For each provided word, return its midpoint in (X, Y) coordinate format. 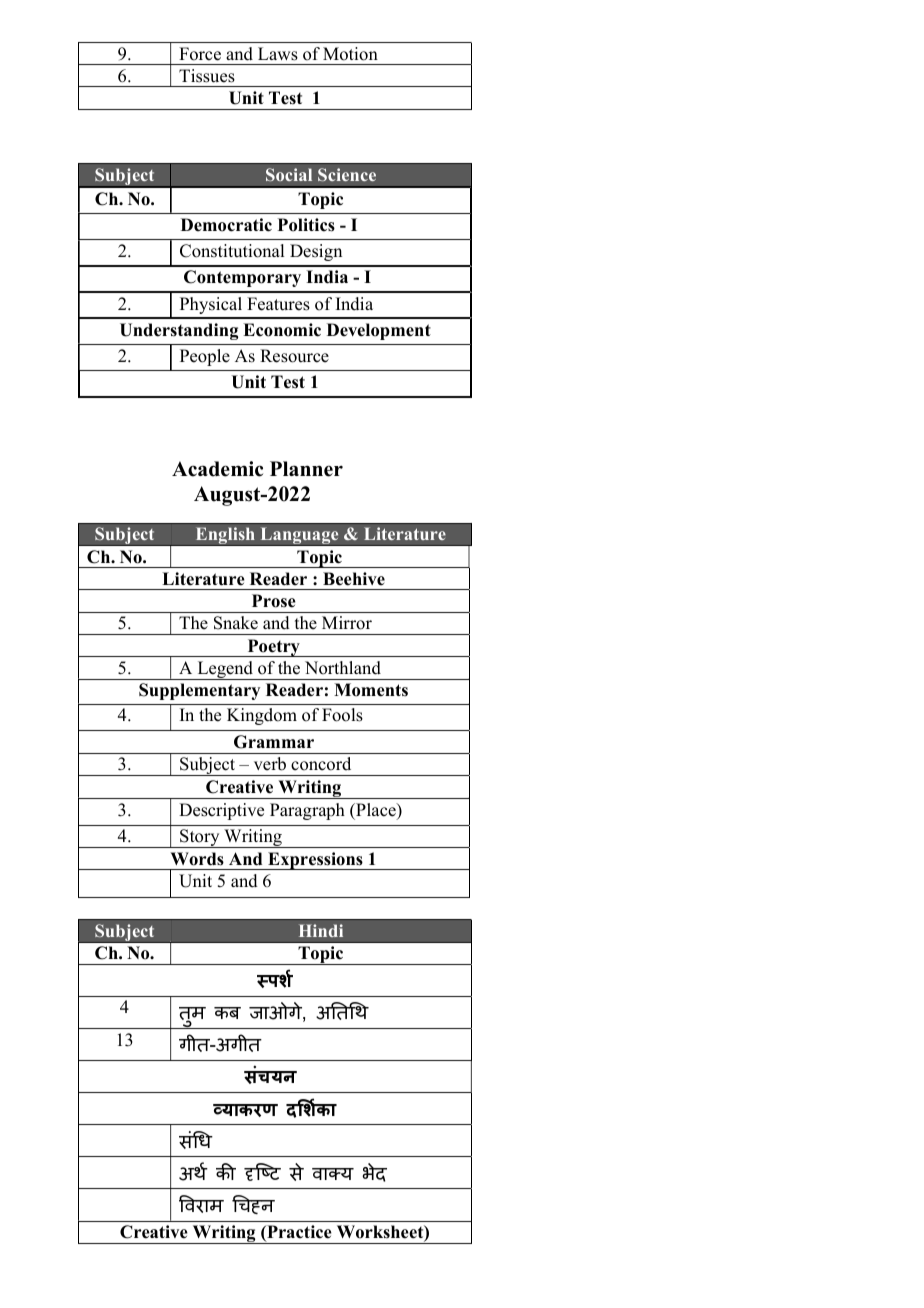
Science (347, 174)
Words (197, 859)
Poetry (273, 648)
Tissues (207, 76)
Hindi (321, 930)
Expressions (315, 861)
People (205, 357)
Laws (278, 54)
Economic (282, 330)
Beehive (354, 579)
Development (379, 331)
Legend (225, 670)
